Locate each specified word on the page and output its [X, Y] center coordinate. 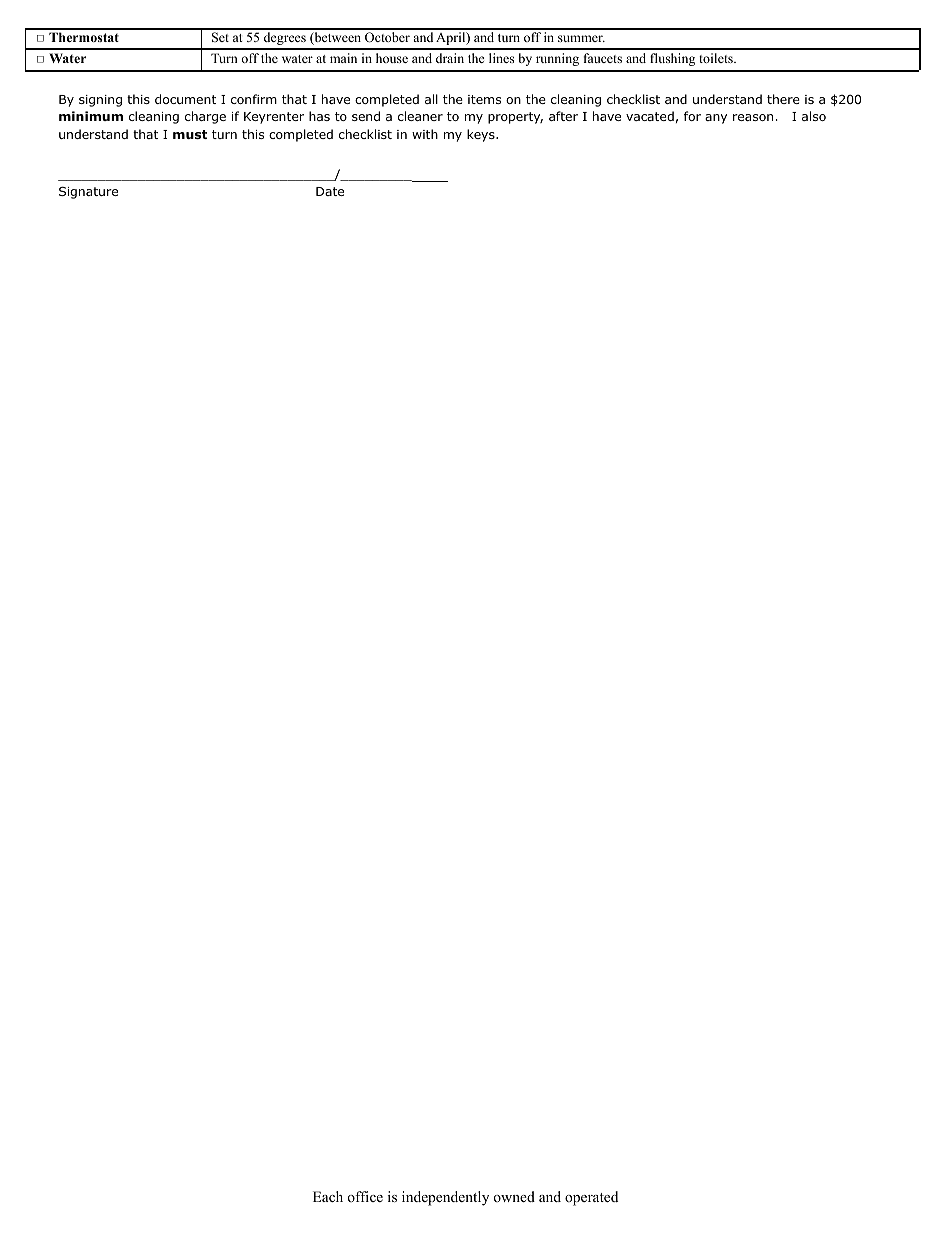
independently [445, 1198]
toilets [717, 58]
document [185, 99]
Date [330, 191]
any [716, 119]
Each [328, 1196]
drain [450, 58]
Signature [88, 192]
